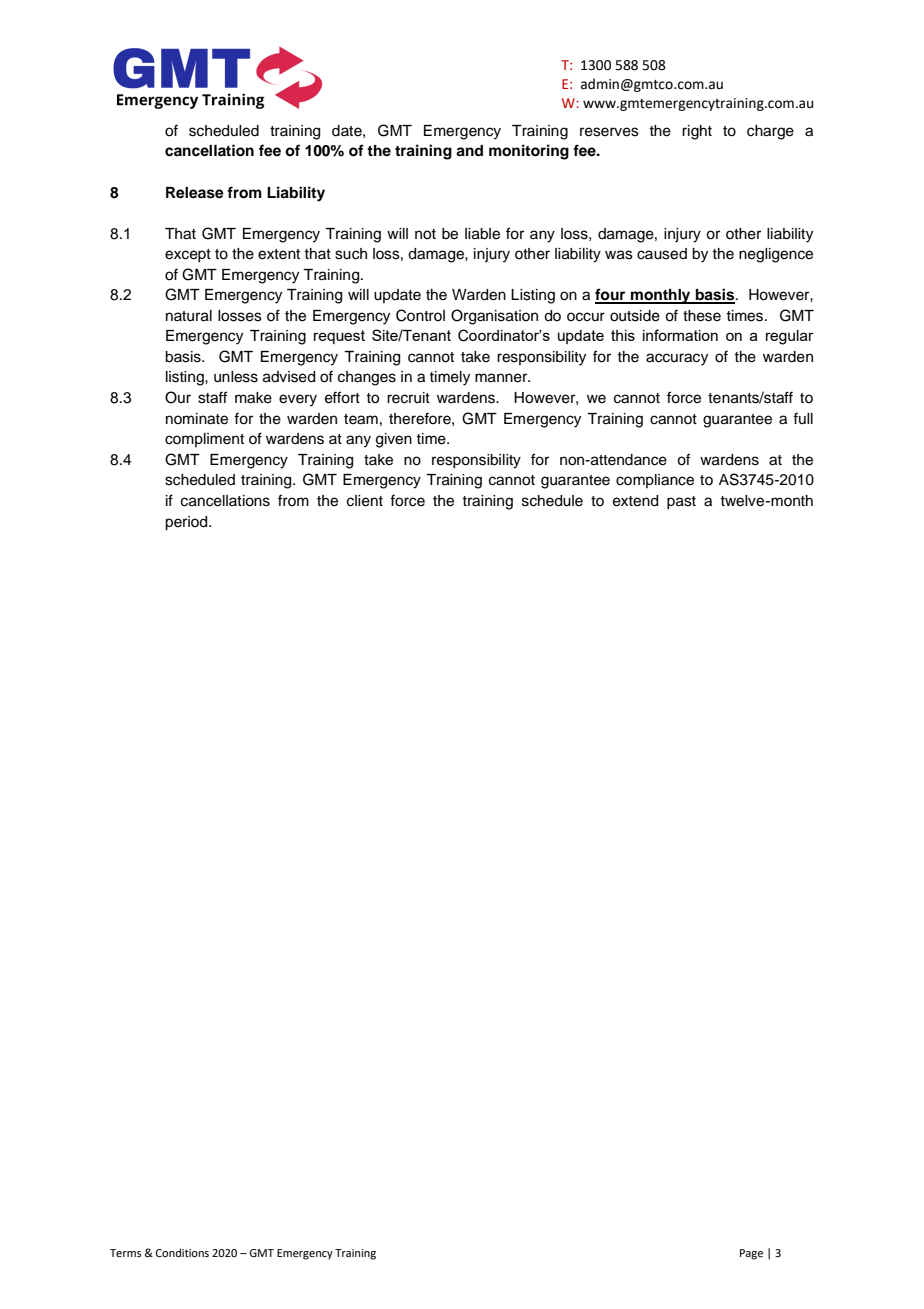 The image size is (924, 1309). Describe the element at coordinates (394, 440) in the document. I see `given` at that location.
